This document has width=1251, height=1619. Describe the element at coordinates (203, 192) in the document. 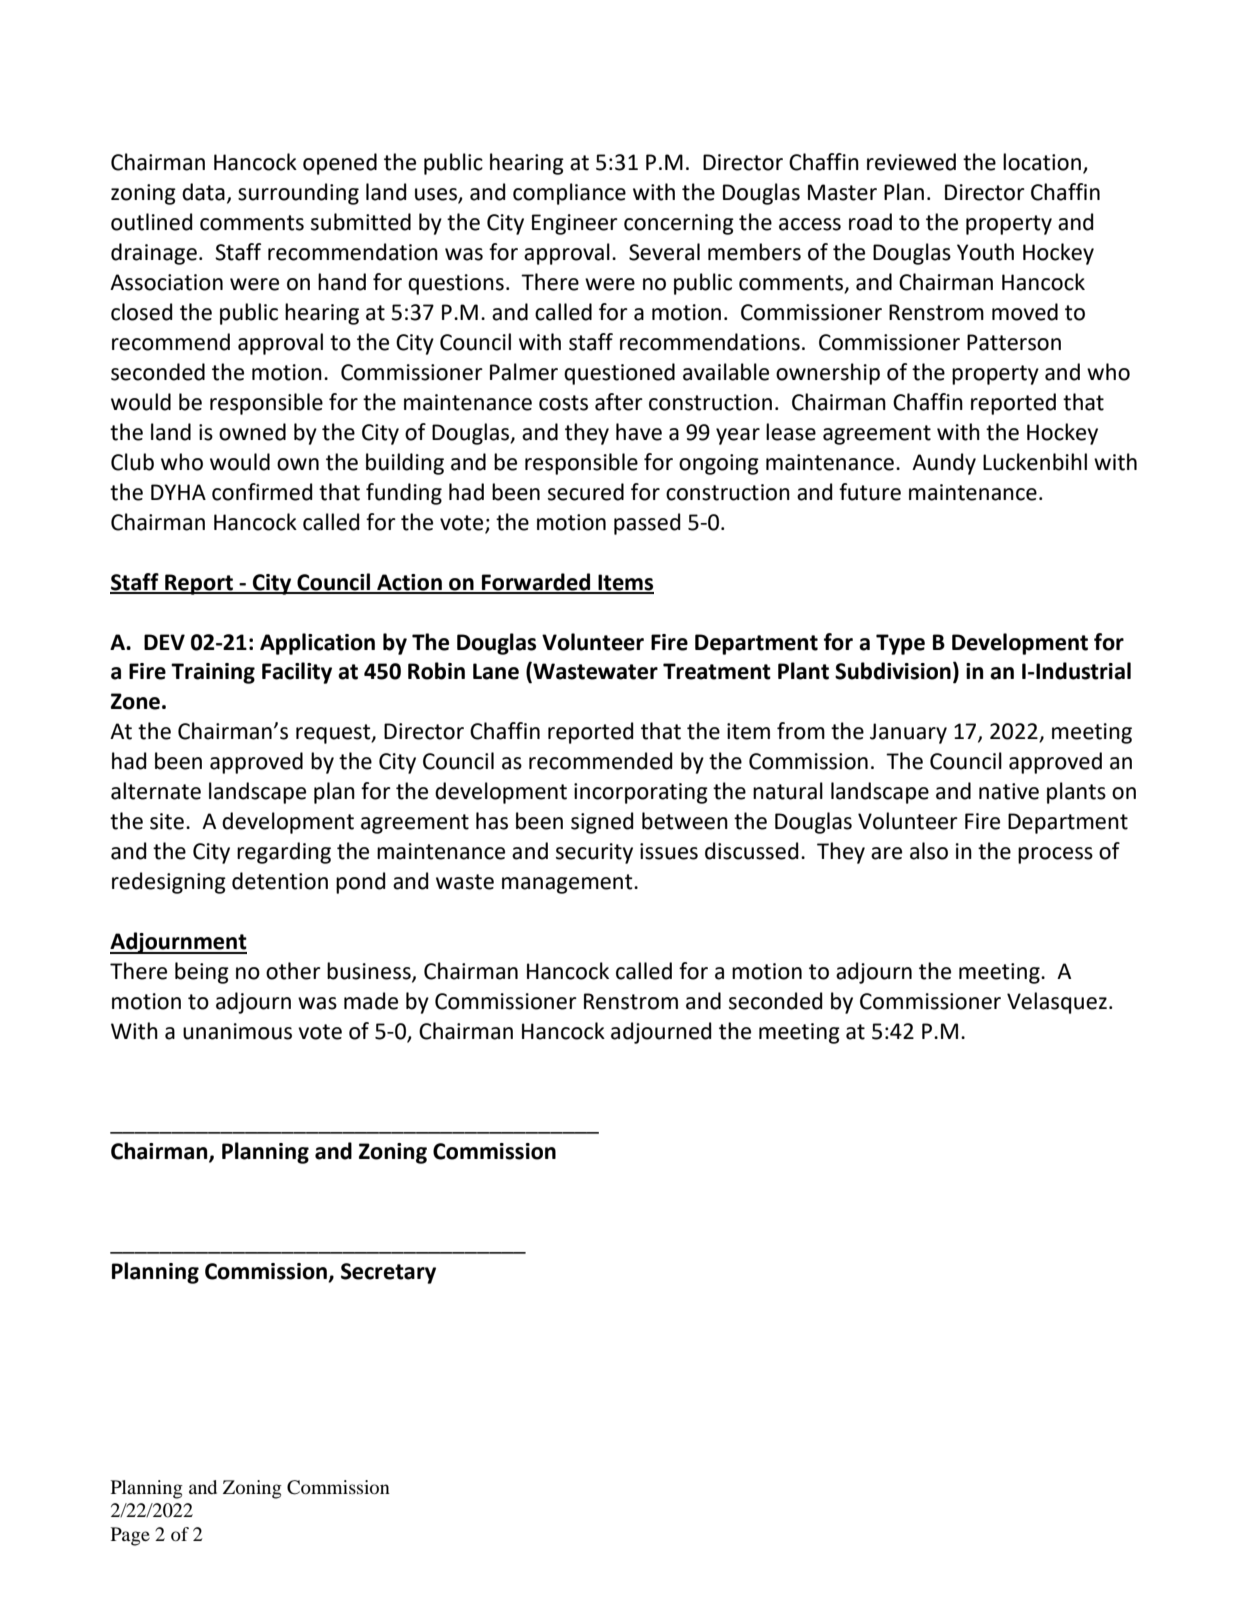

I see `data` at that location.
